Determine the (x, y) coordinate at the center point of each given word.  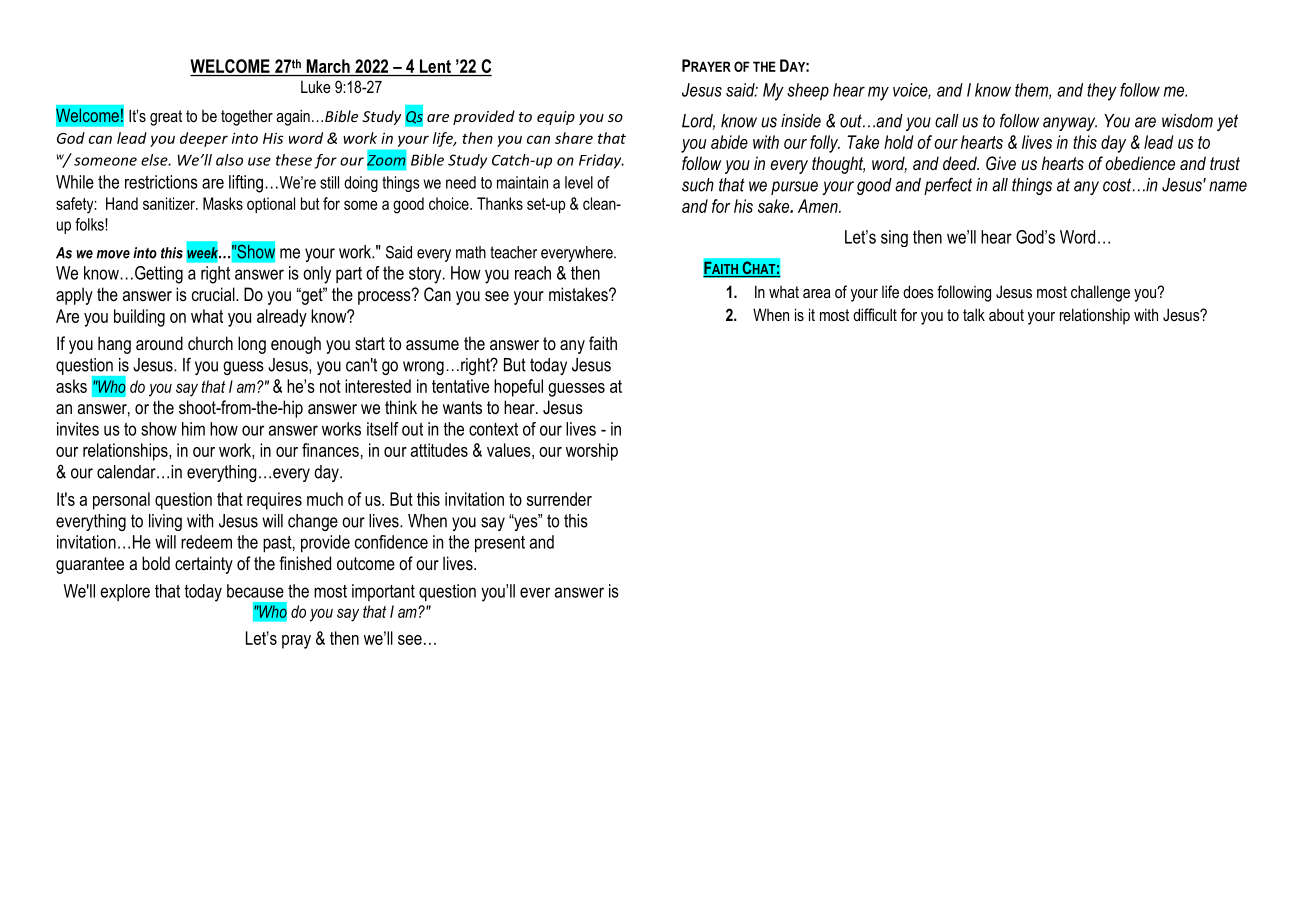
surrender (559, 499)
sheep (808, 91)
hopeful (518, 388)
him (193, 429)
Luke (316, 86)
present (500, 544)
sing (894, 238)
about (1006, 315)
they (1102, 92)
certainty (204, 565)
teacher (513, 252)
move (113, 254)
